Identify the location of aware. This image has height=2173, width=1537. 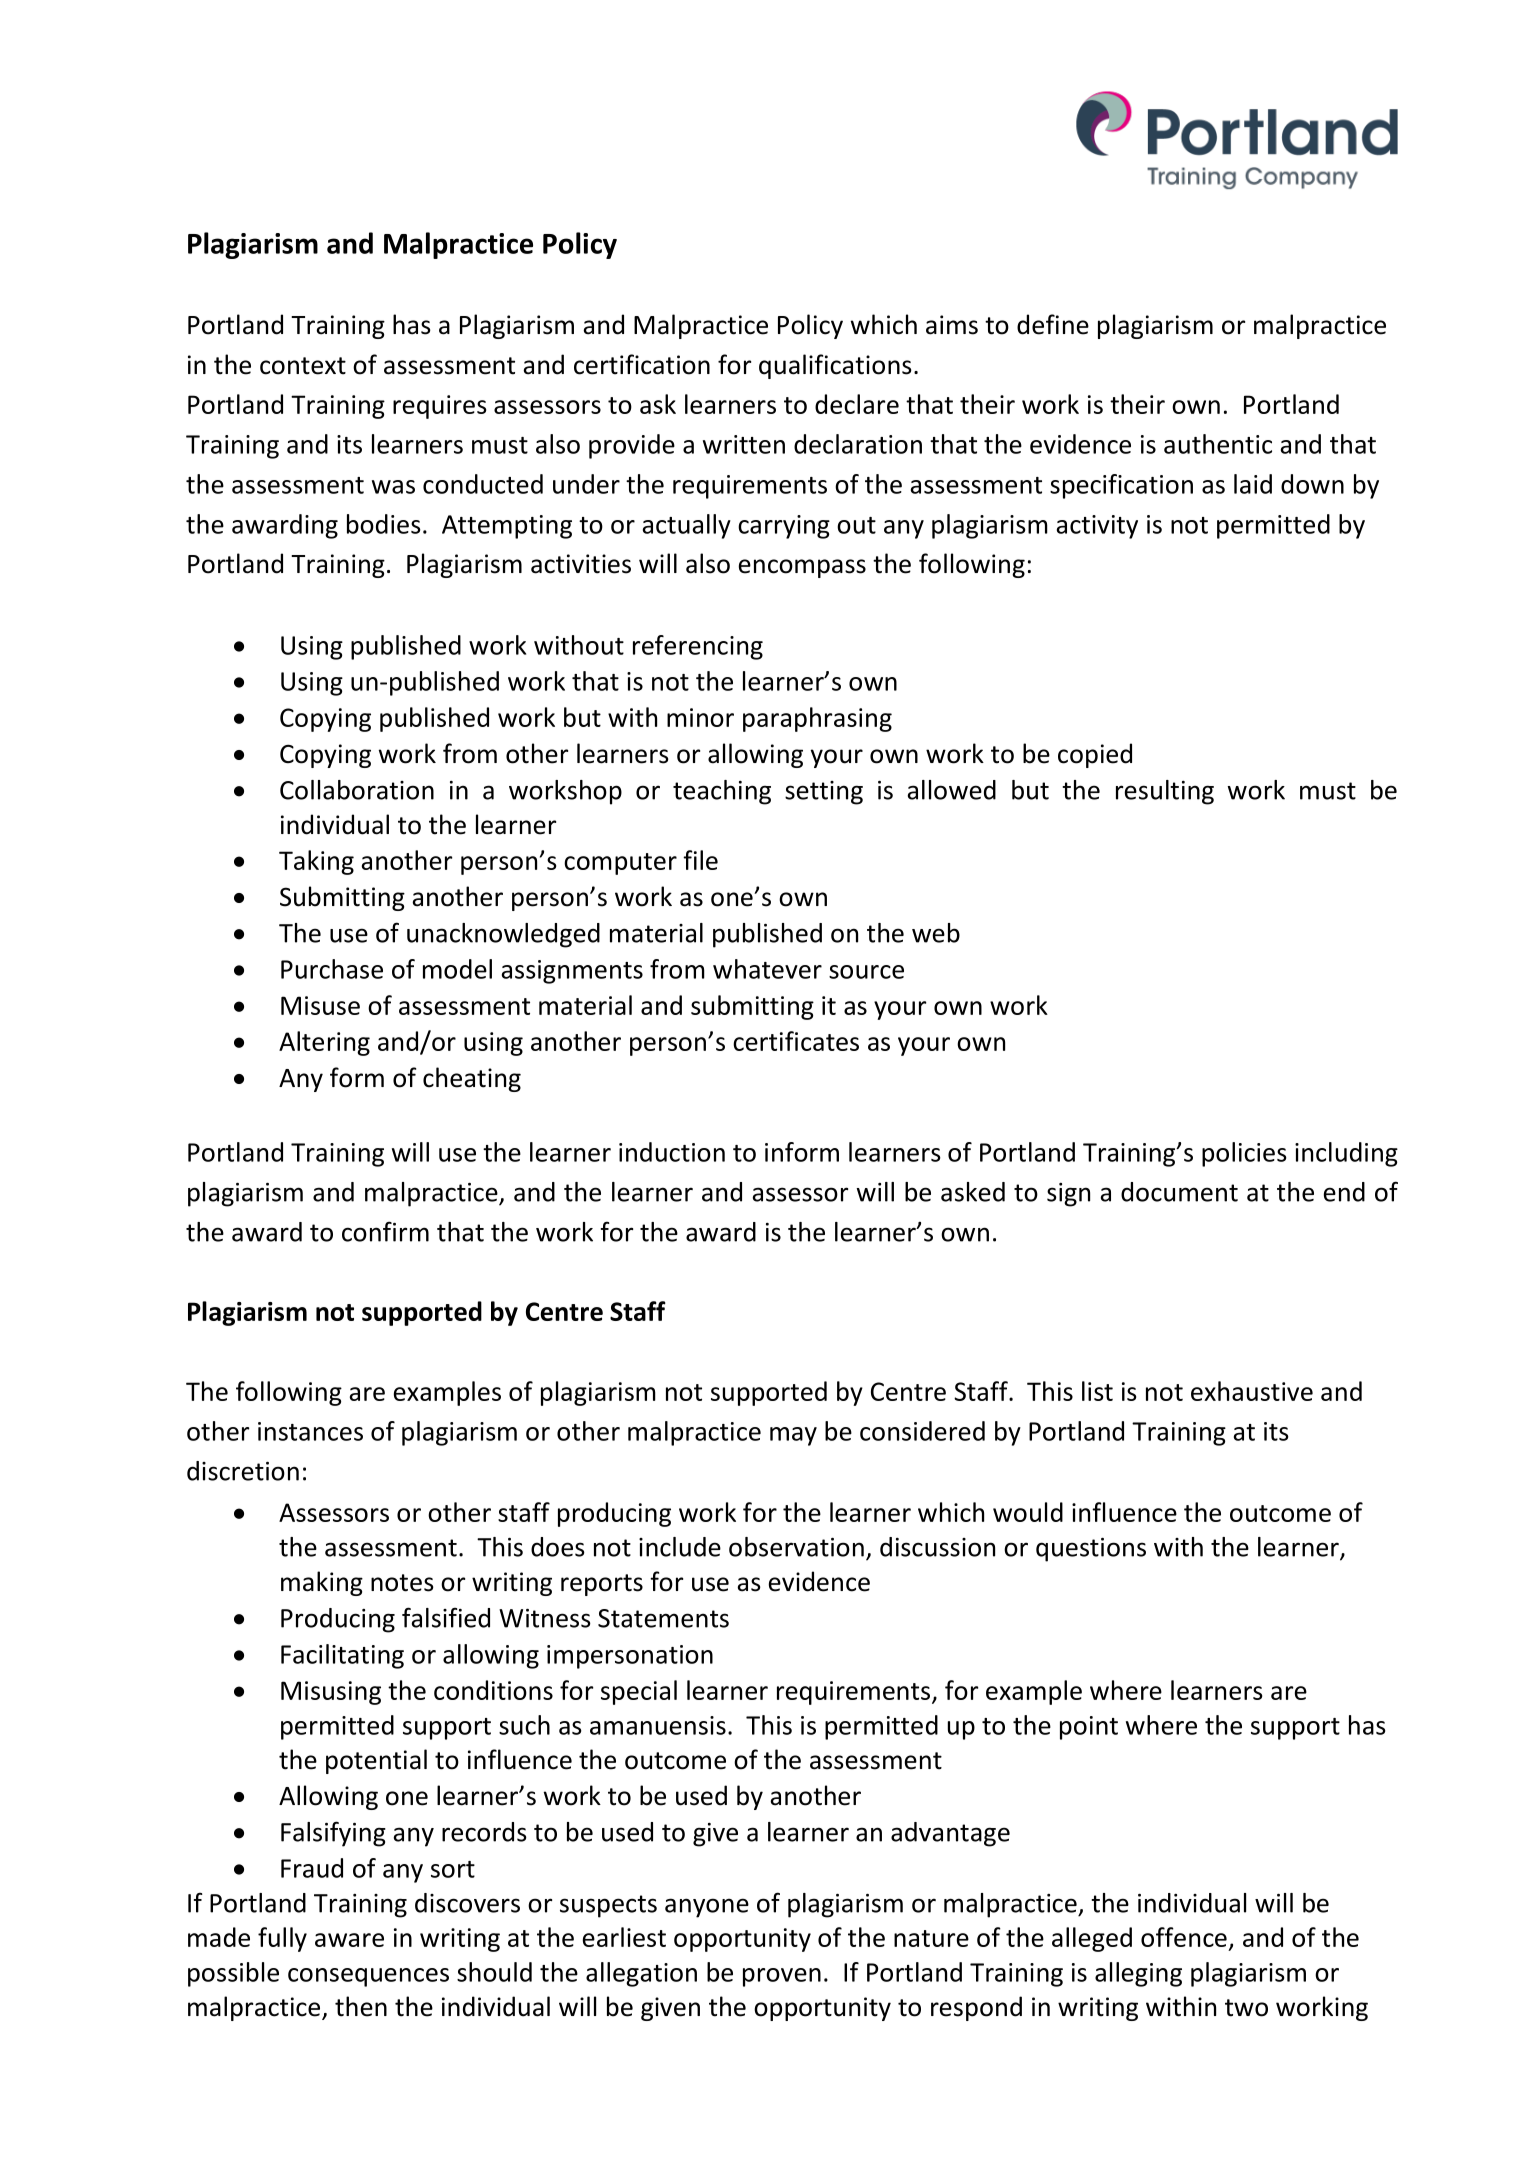
(349, 1940).
